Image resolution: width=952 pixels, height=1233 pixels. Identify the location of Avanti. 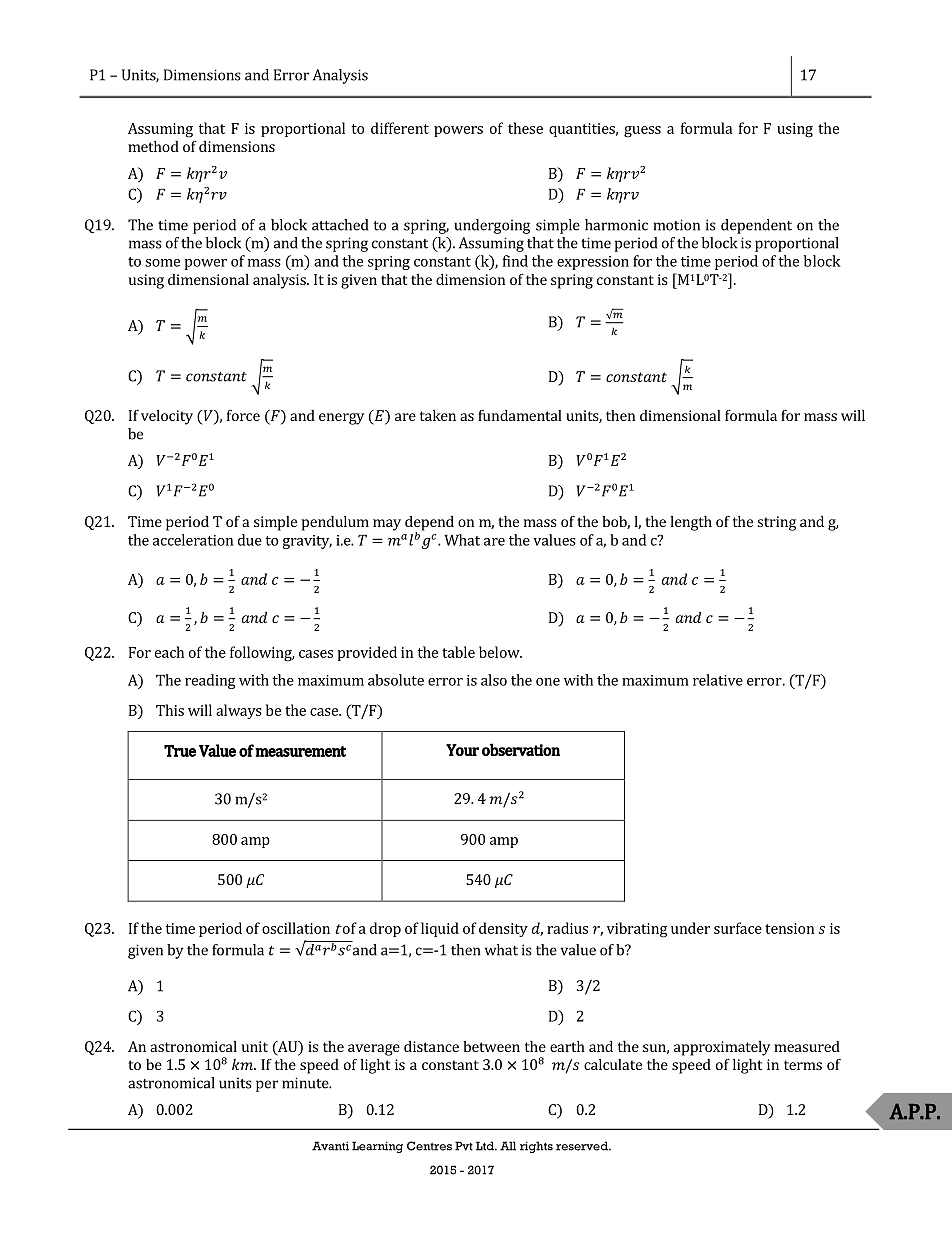
(330, 1146).
